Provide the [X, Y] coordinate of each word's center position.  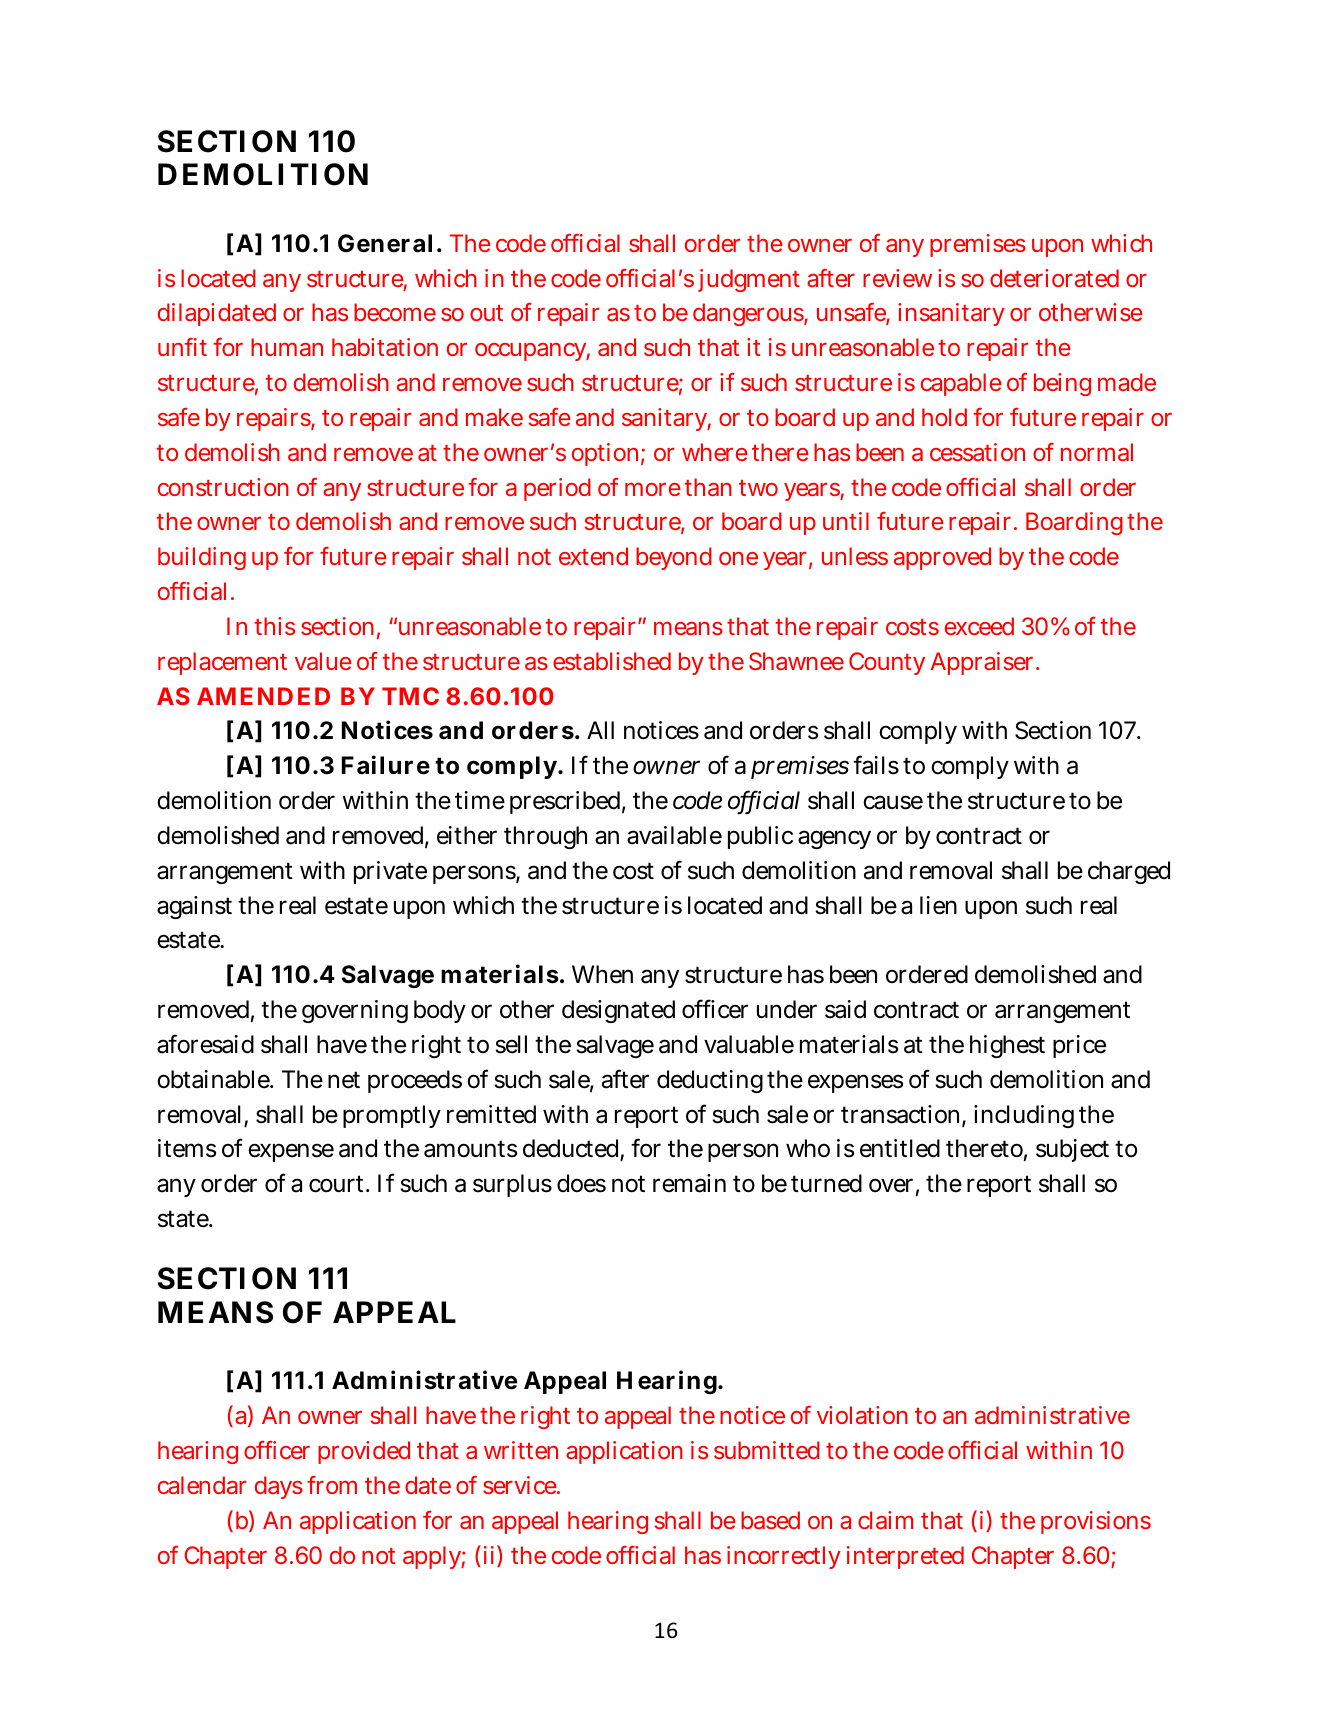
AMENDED [263, 696]
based [770, 1520]
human [287, 347]
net [344, 1080]
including [1024, 1116]
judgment [749, 280]
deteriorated [1054, 278]
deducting [710, 1081]
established [612, 661]
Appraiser [984, 663]
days [279, 1487]
